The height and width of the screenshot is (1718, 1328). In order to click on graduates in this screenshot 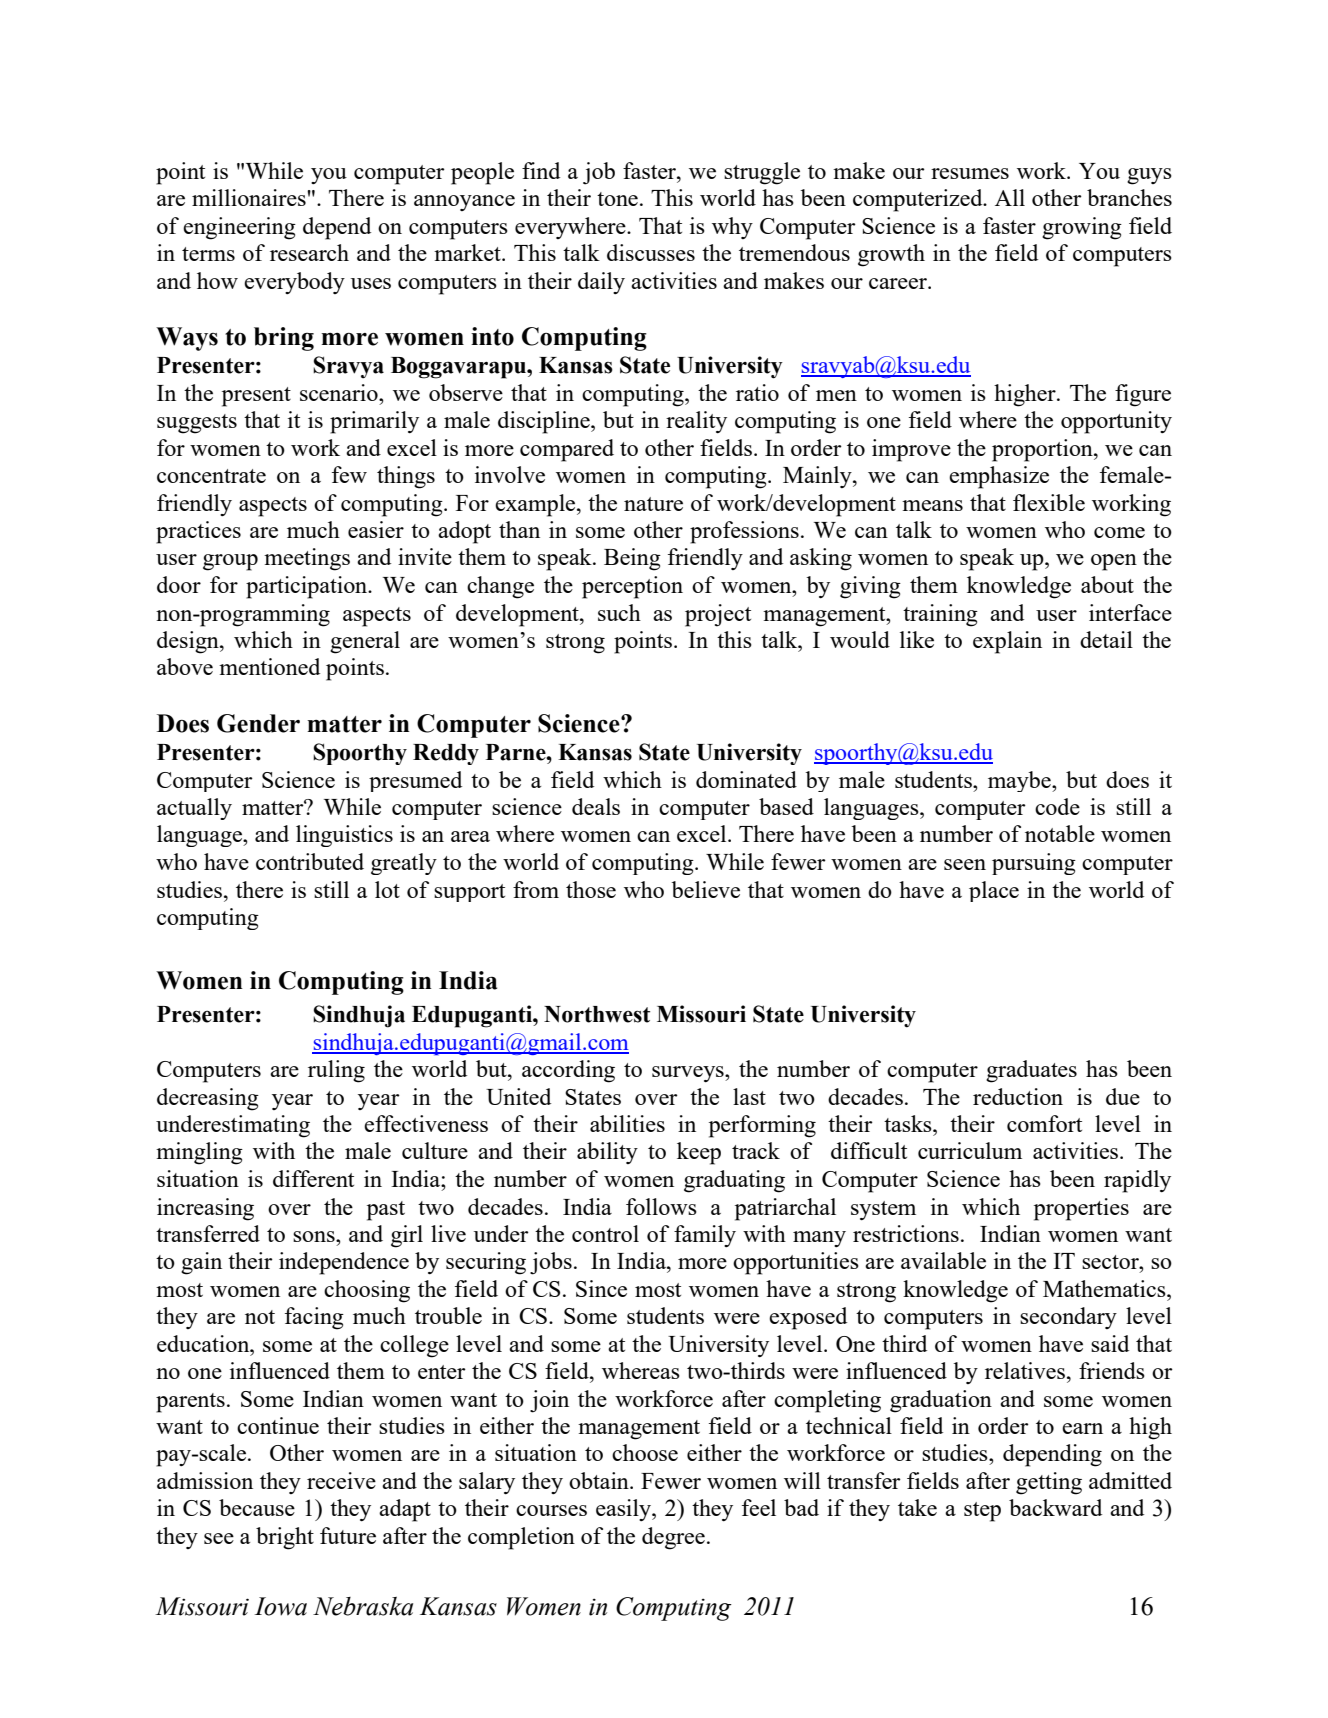, I will do `click(1031, 1071)`.
